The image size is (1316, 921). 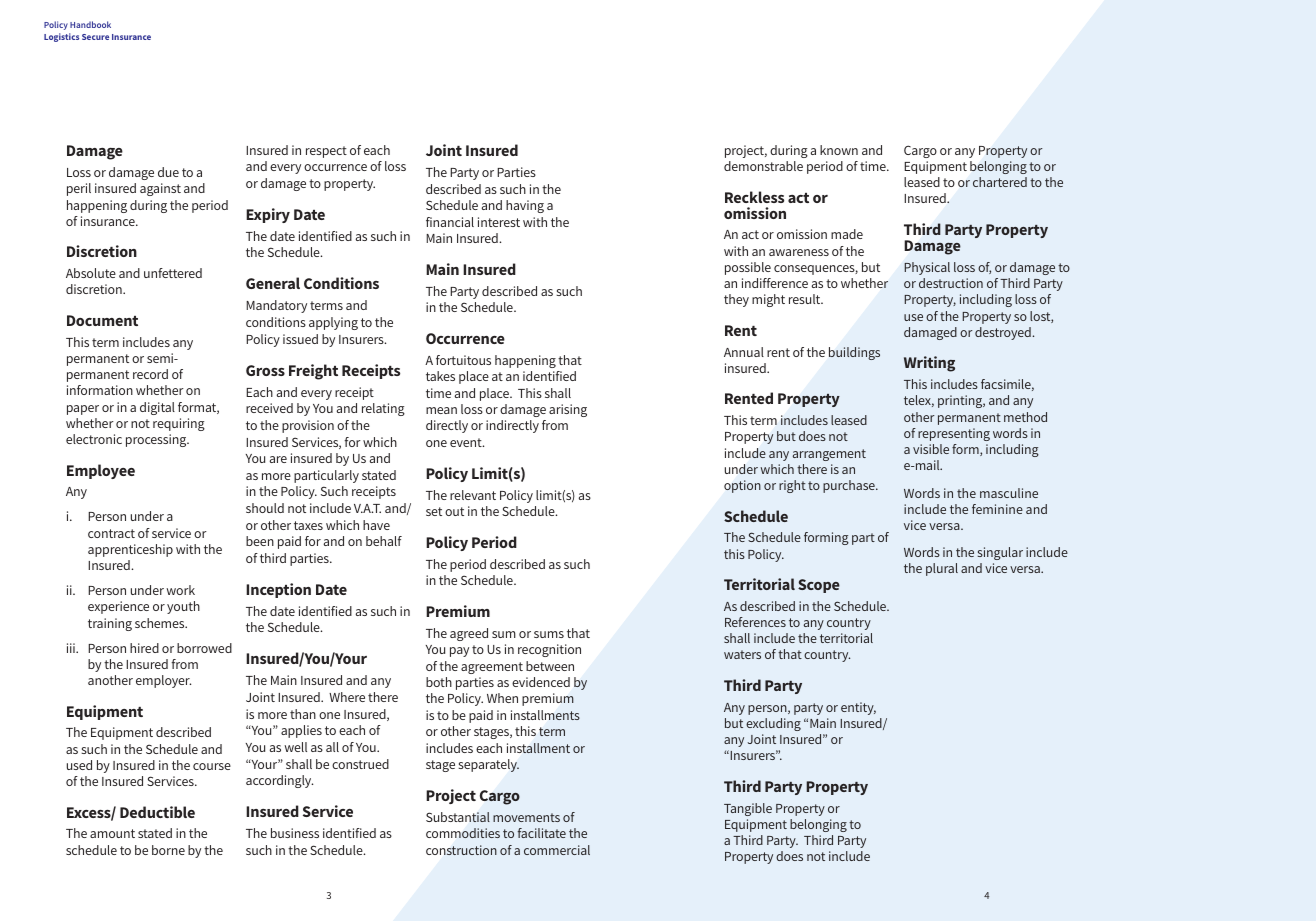 I want to click on fortuitous, so click(x=463, y=360).
